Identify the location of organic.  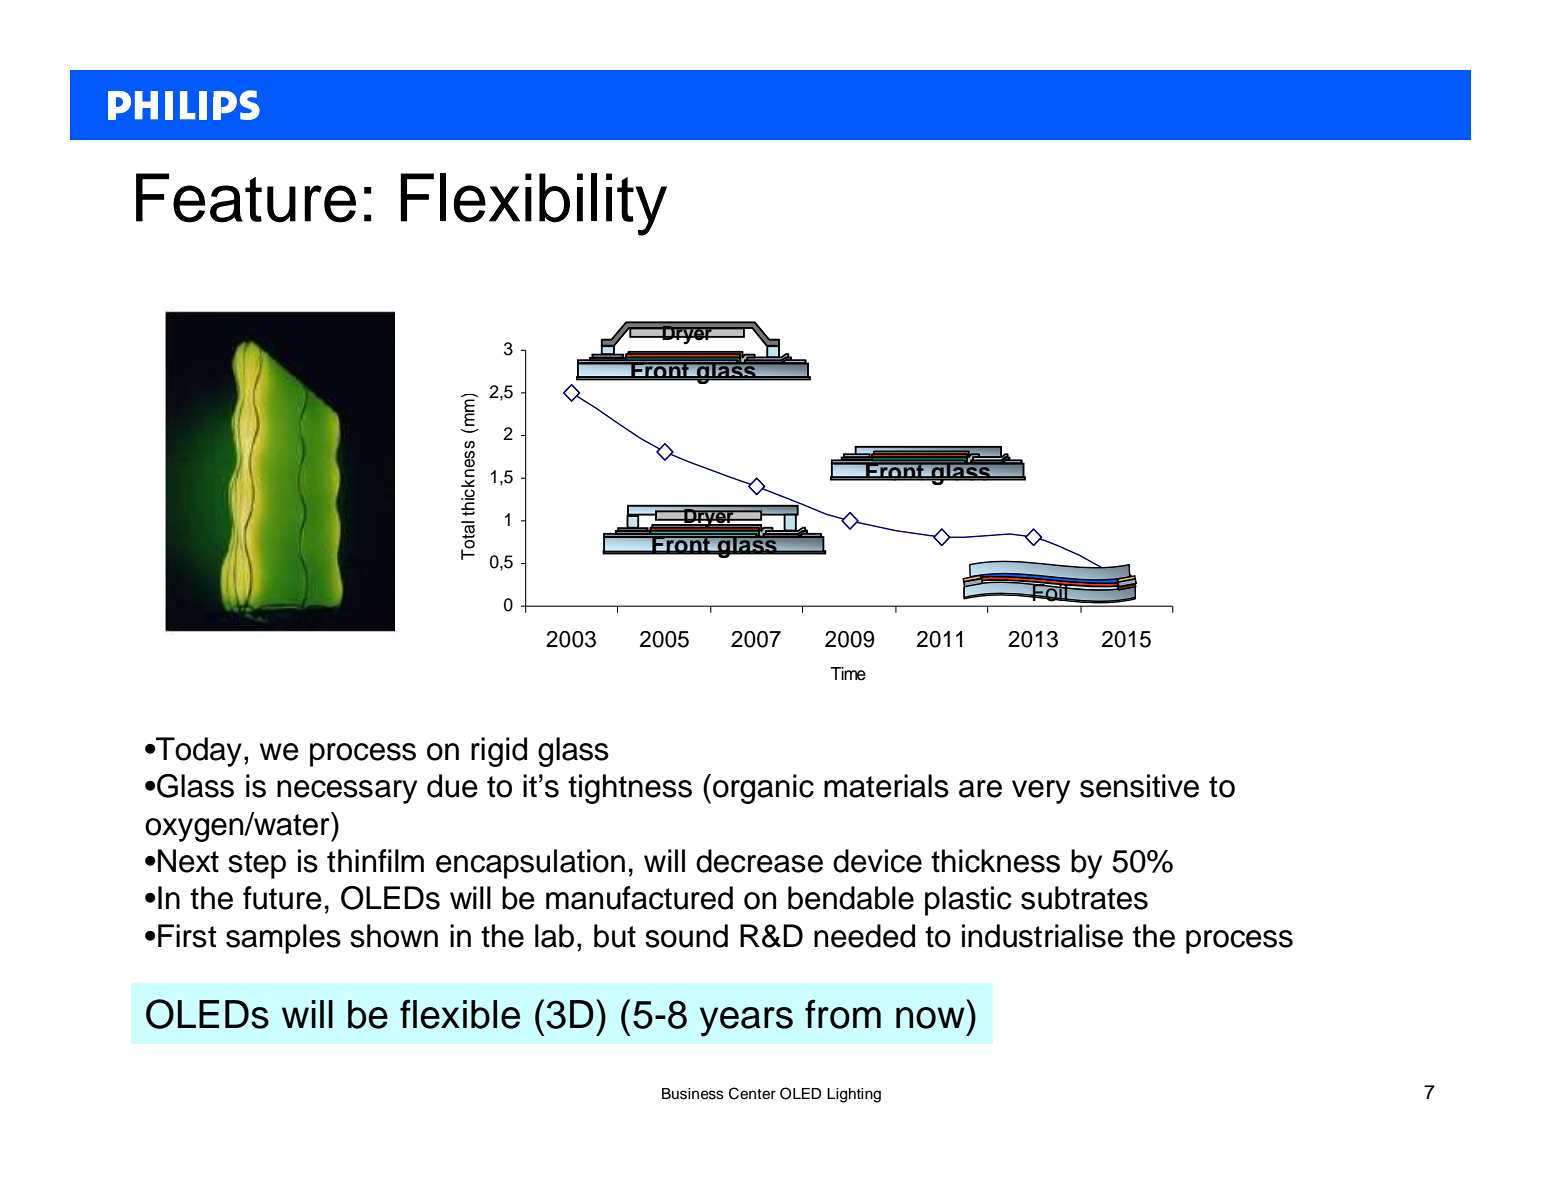
(763, 789).
